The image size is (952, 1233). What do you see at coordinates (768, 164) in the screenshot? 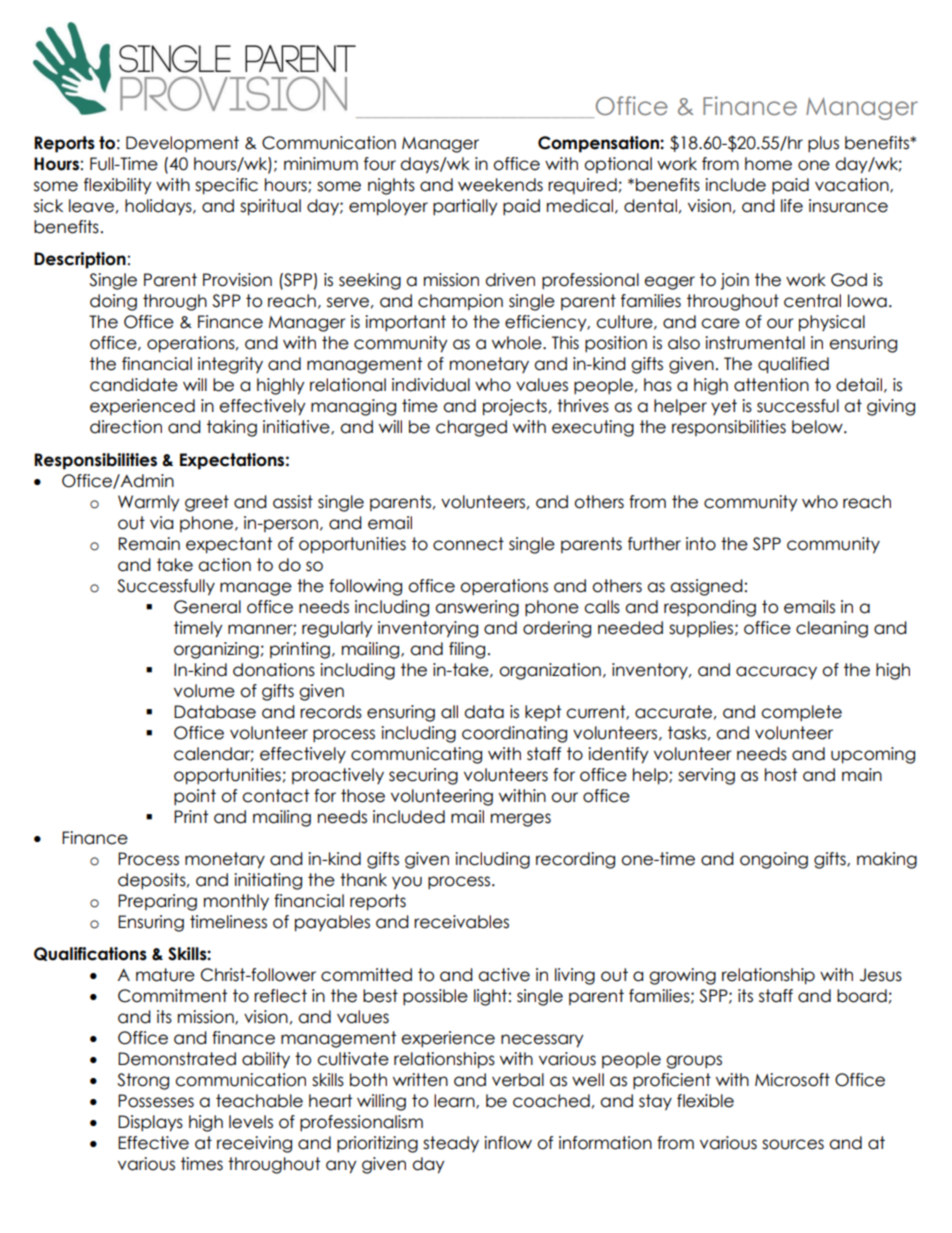
I see `home` at bounding box center [768, 164].
